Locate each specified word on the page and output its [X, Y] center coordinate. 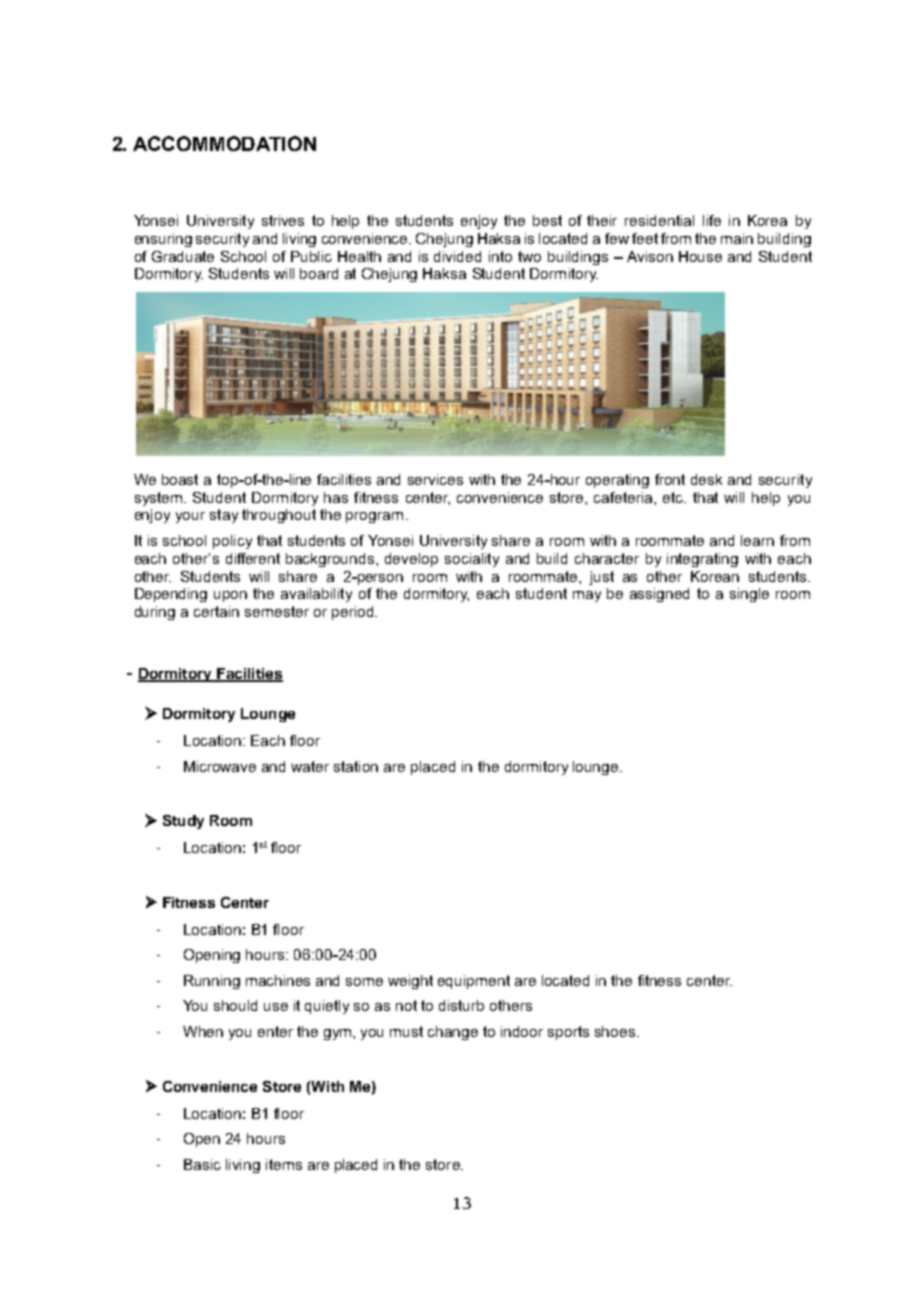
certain [216, 611]
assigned [659, 595]
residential [659, 220]
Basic [202, 1164]
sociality [472, 560]
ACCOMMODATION [224, 143]
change [453, 1033]
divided [457, 256]
